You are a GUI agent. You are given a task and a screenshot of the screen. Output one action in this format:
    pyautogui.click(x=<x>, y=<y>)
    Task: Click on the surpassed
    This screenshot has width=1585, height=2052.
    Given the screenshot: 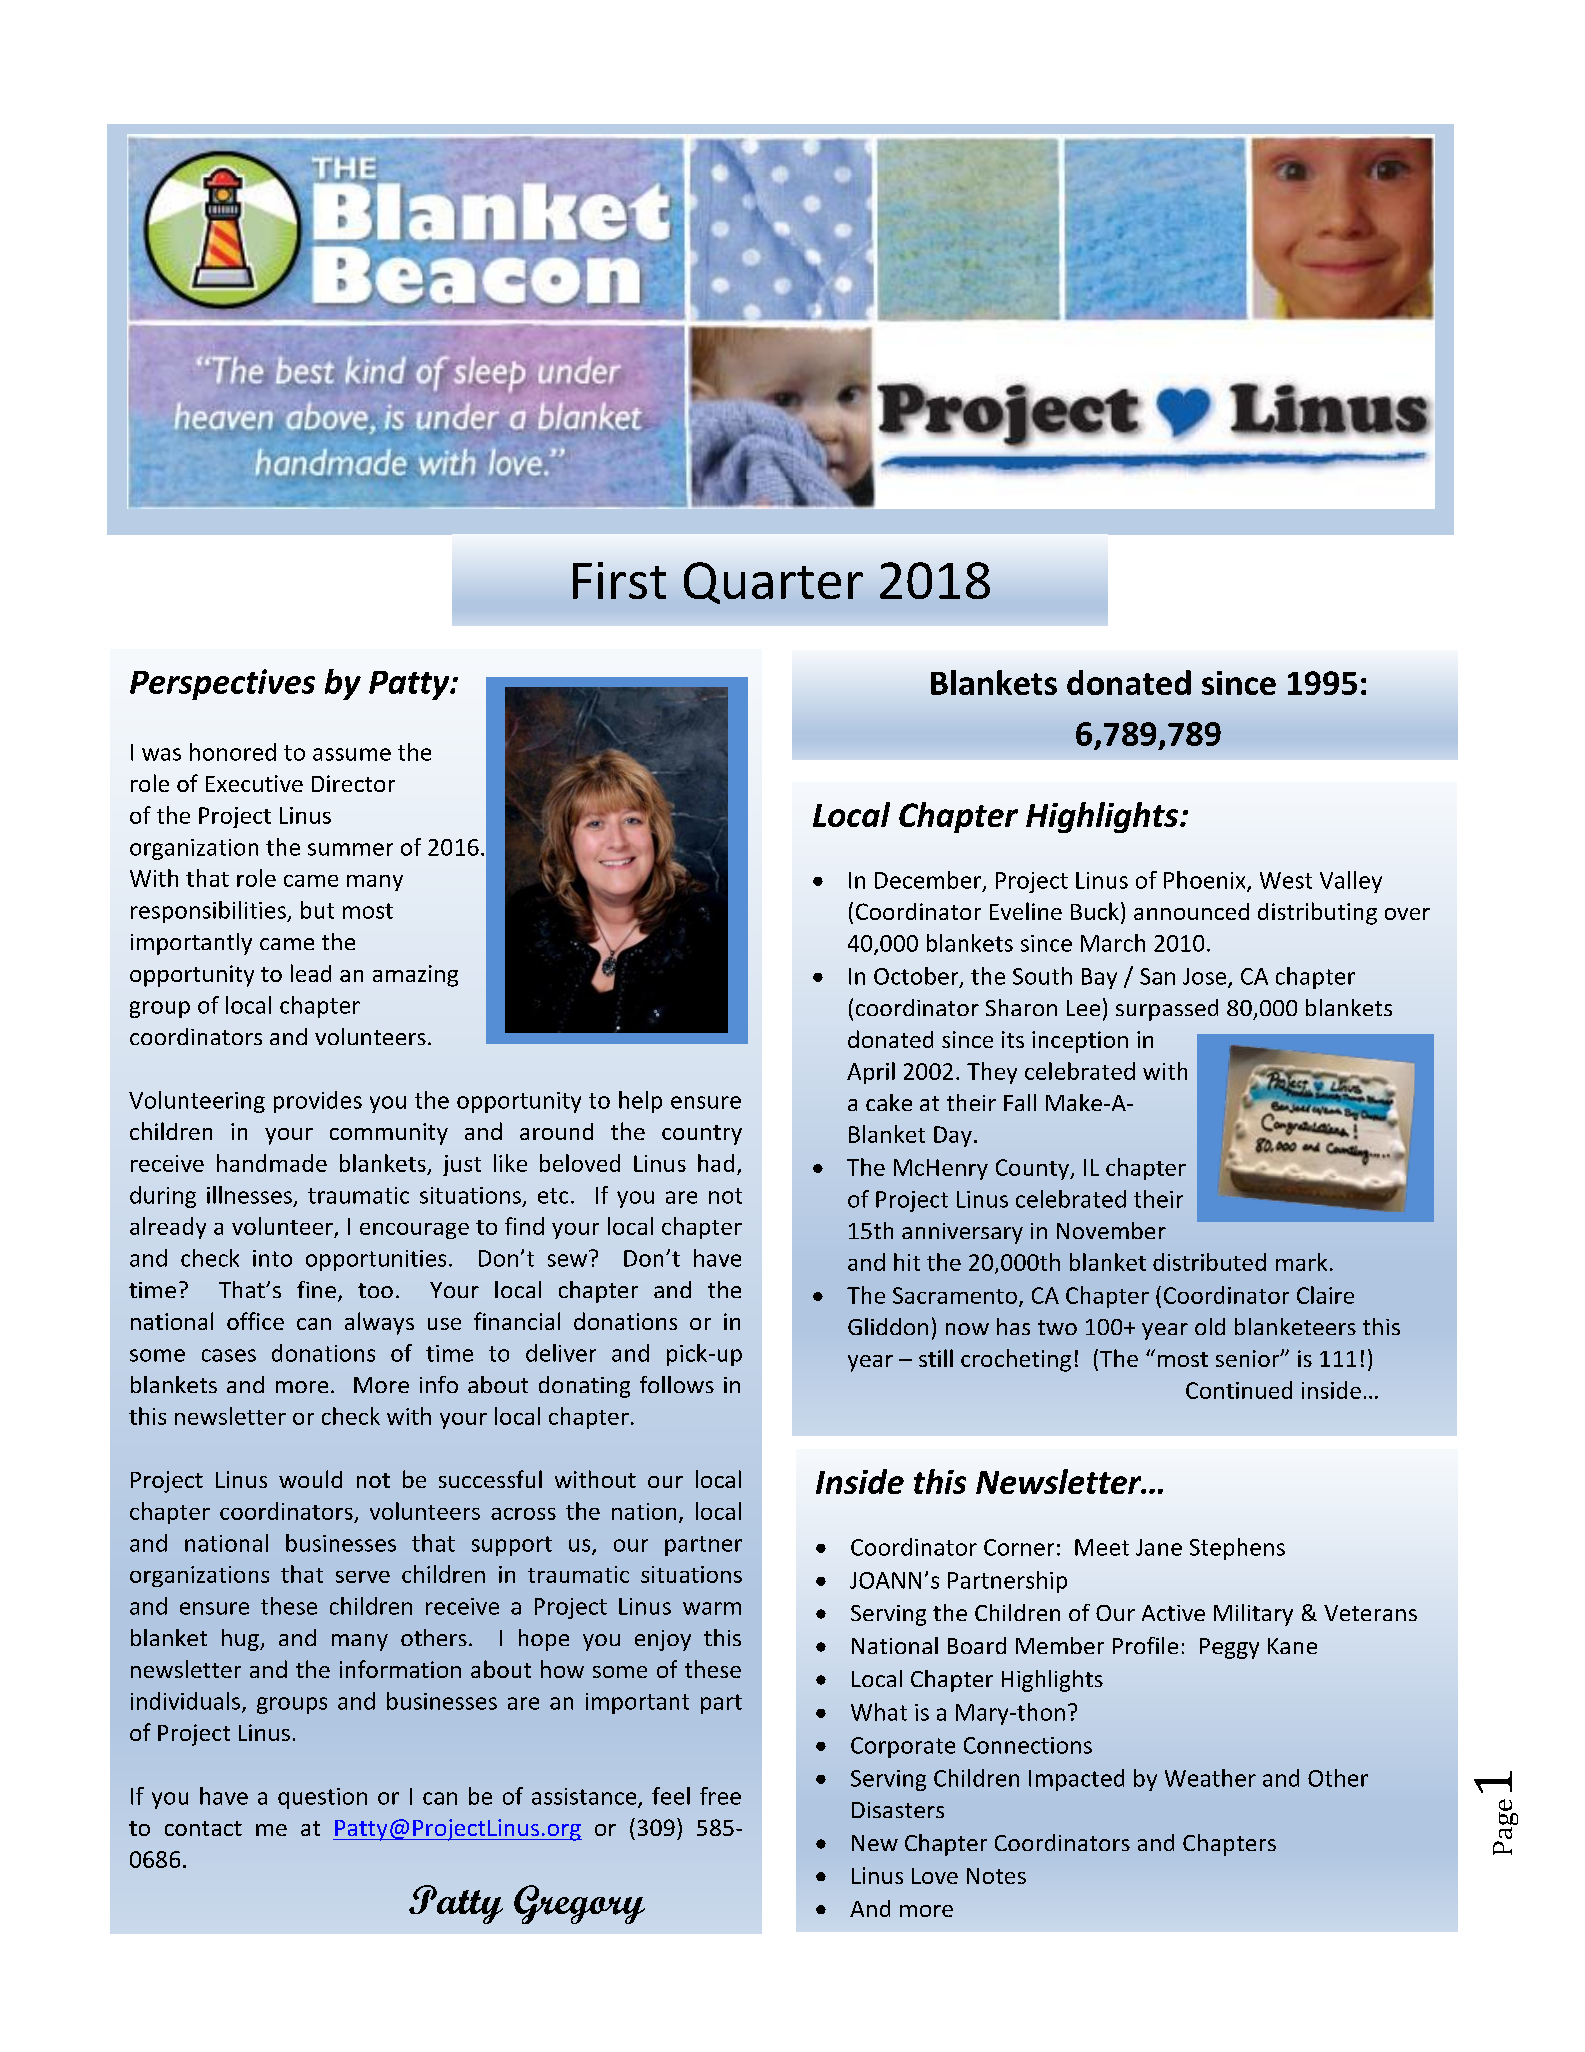 What is the action you would take?
    pyautogui.click(x=1167, y=1010)
